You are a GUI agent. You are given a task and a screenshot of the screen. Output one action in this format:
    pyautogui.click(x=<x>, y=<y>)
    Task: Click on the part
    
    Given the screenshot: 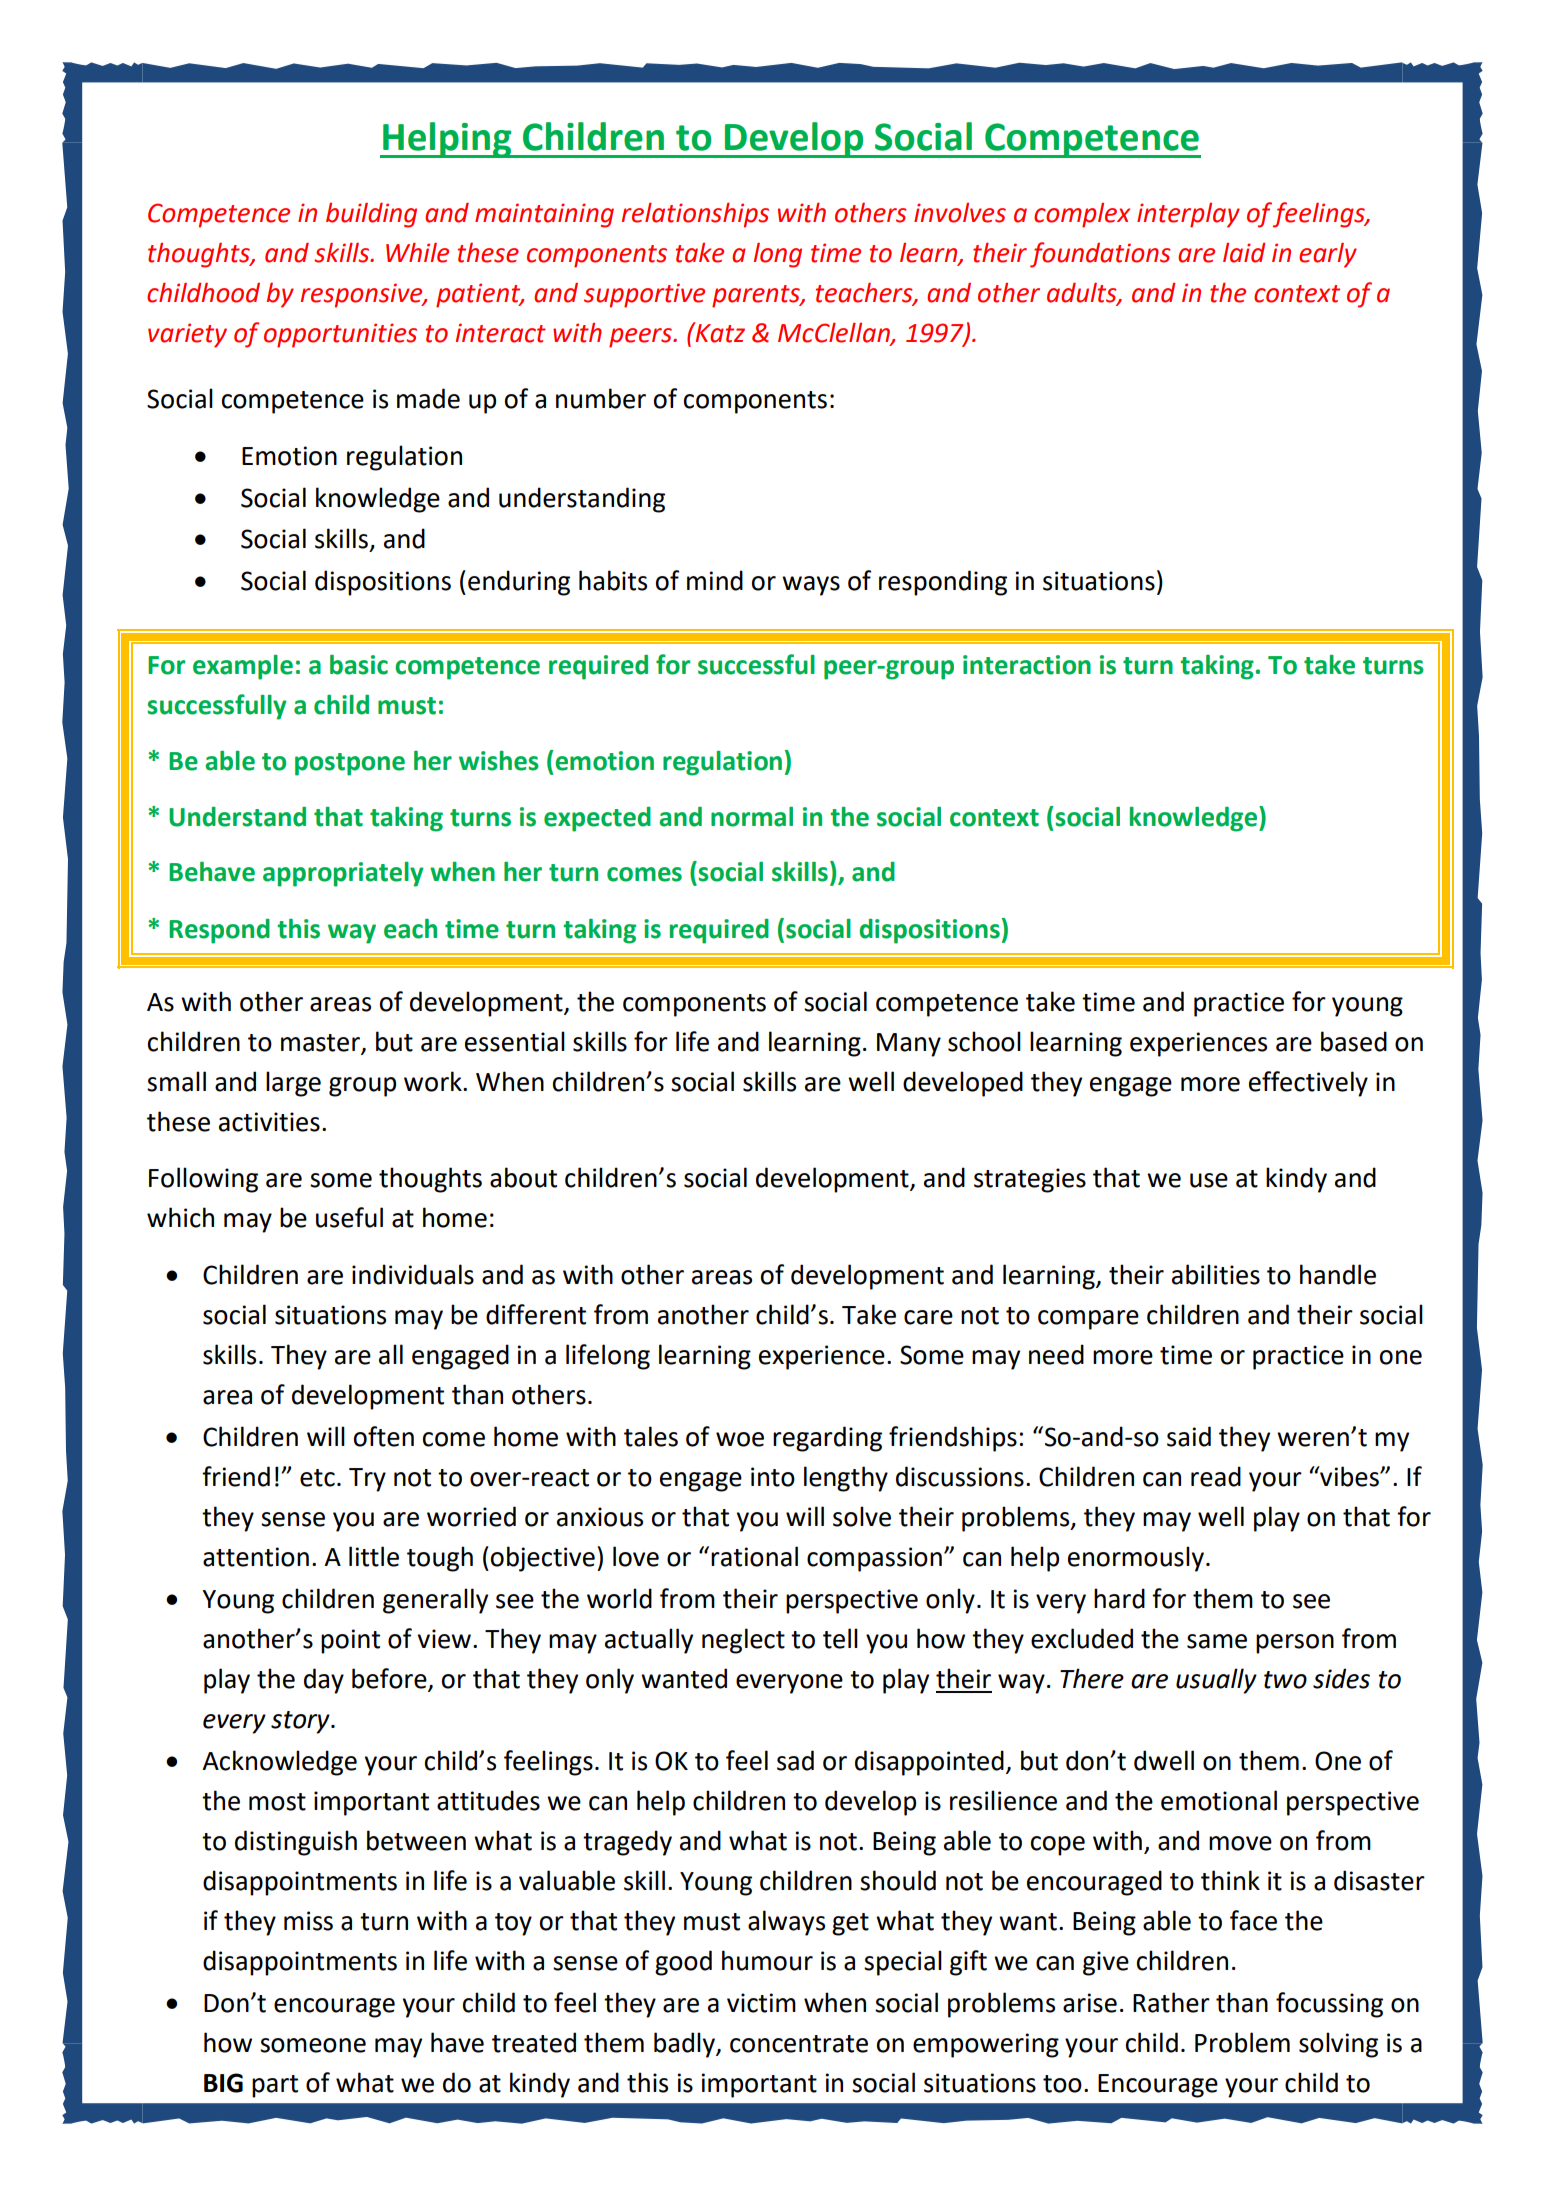 What is the action you would take?
    pyautogui.click(x=275, y=2086)
